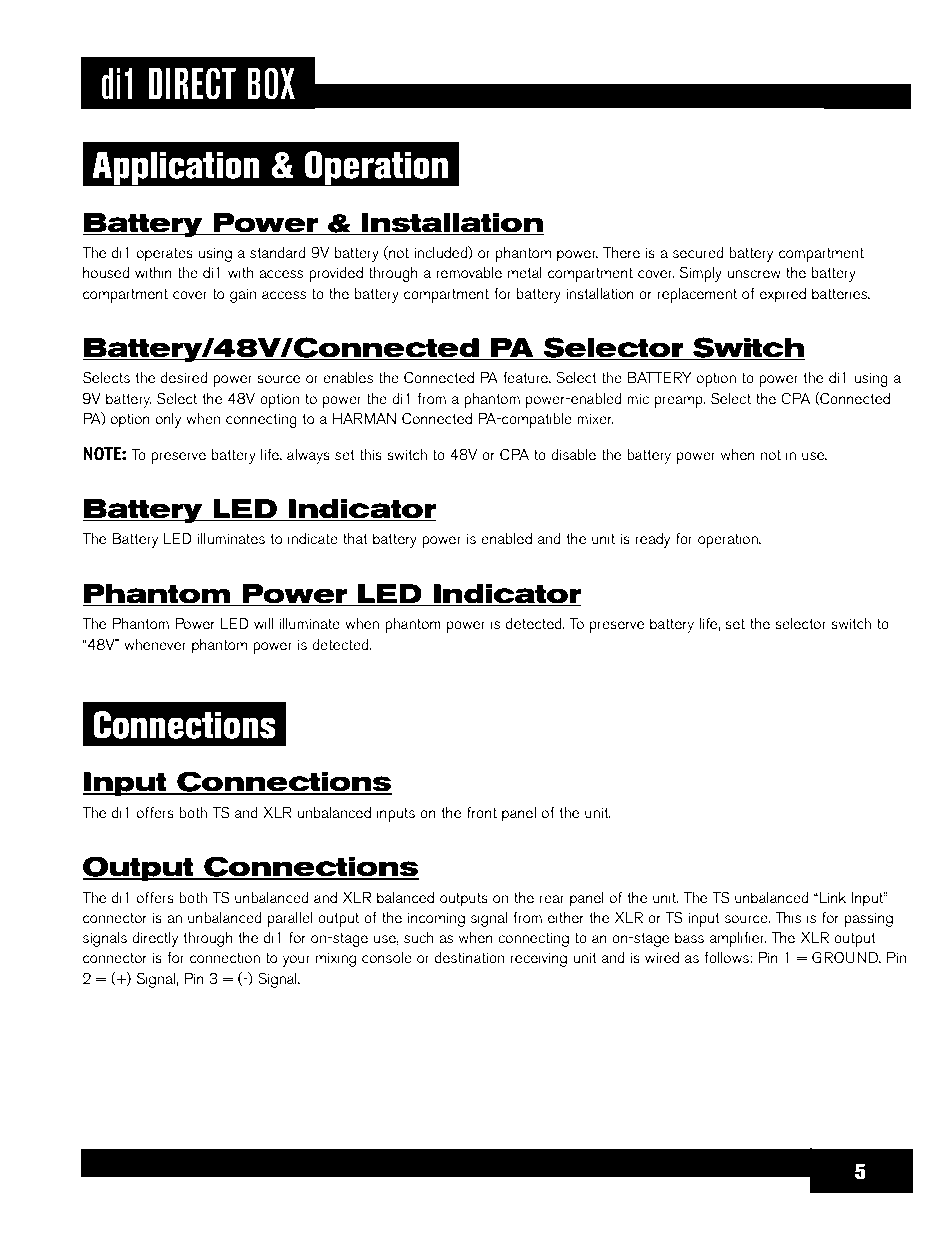  What do you see at coordinates (243, 295) in the screenshot?
I see `gain` at bounding box center [243, 295].
